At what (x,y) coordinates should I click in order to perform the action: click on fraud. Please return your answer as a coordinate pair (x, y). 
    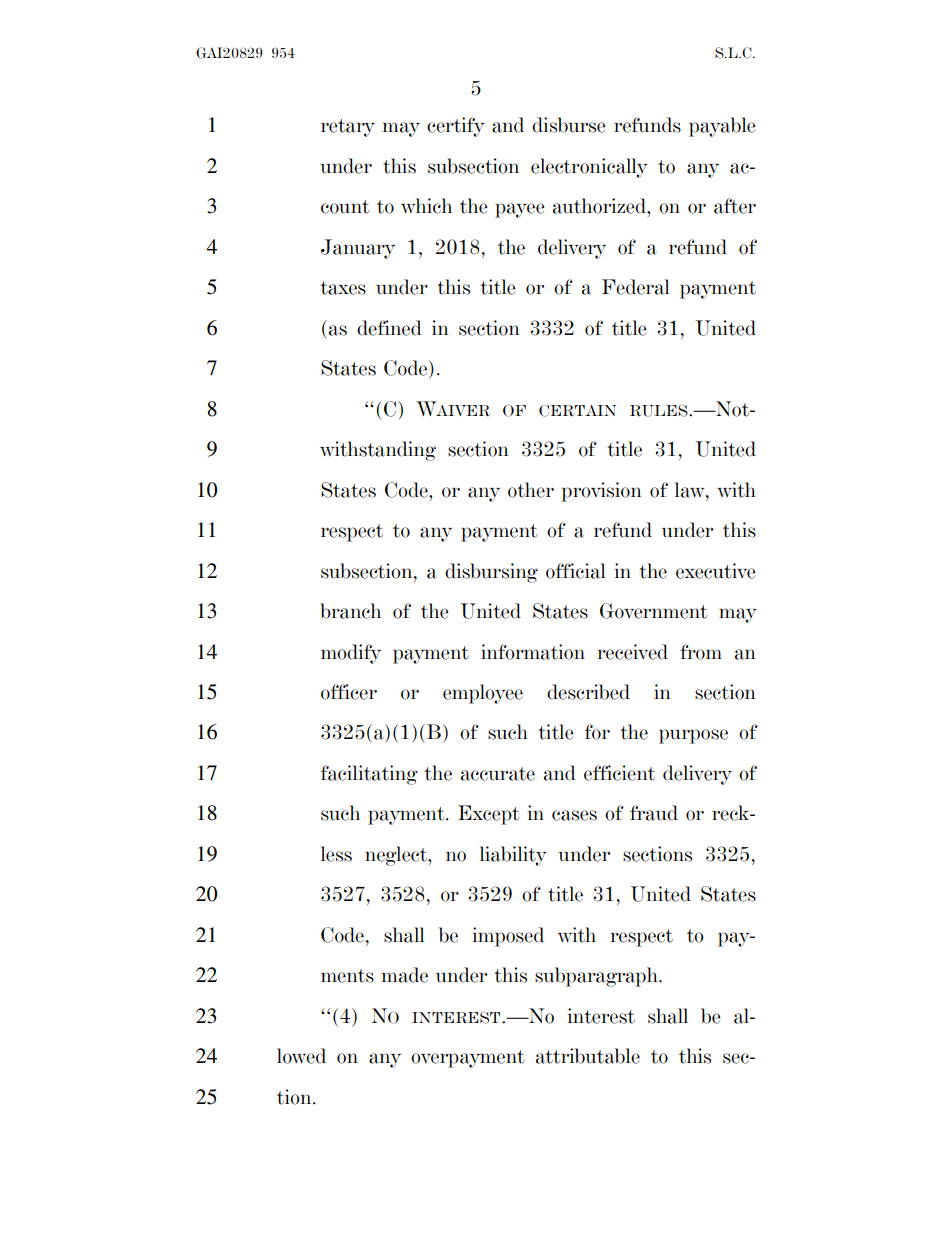
    Looking at the image, I should click on (654, 813).
